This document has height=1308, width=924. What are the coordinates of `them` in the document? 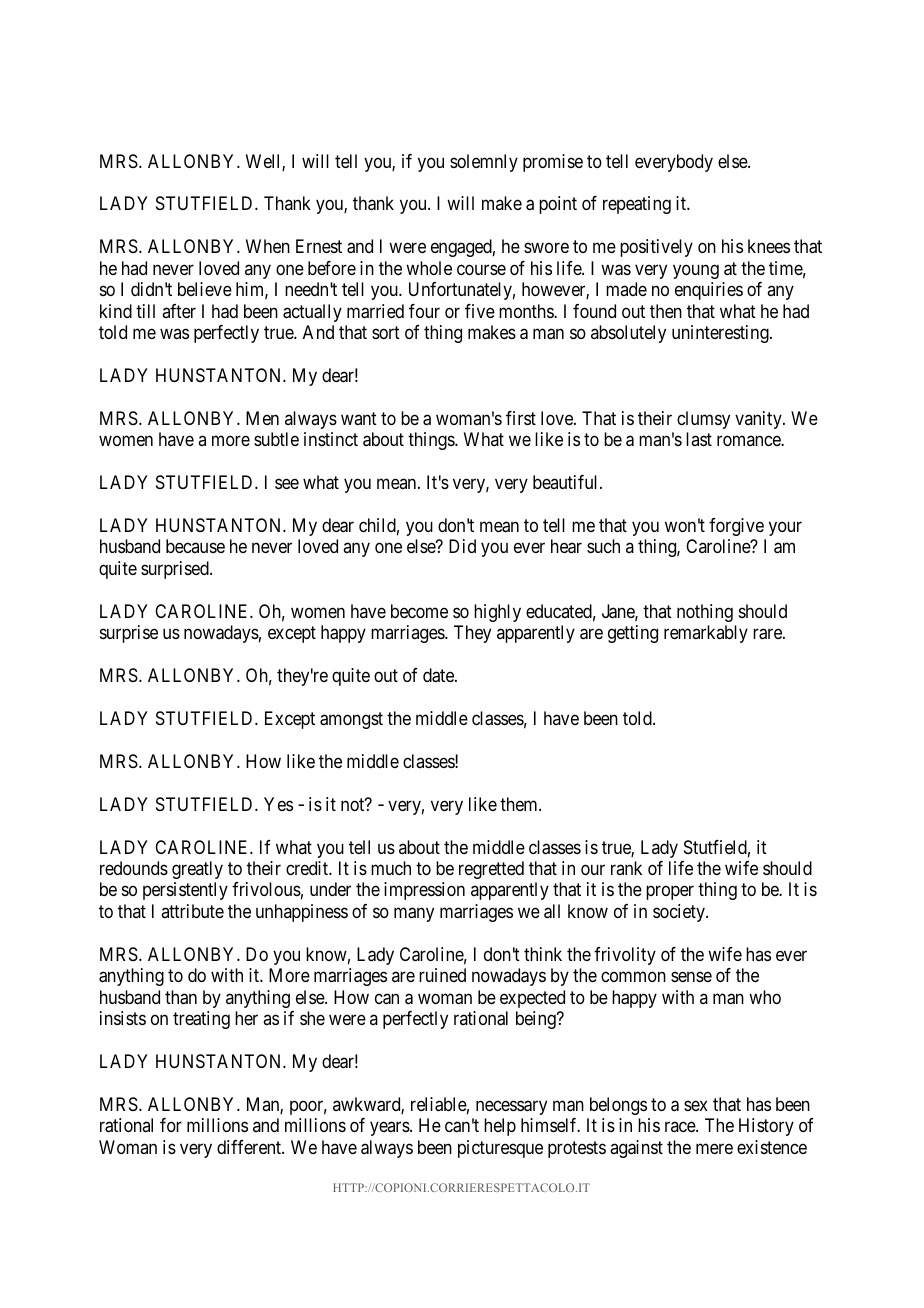 It's located at (520, 804).
